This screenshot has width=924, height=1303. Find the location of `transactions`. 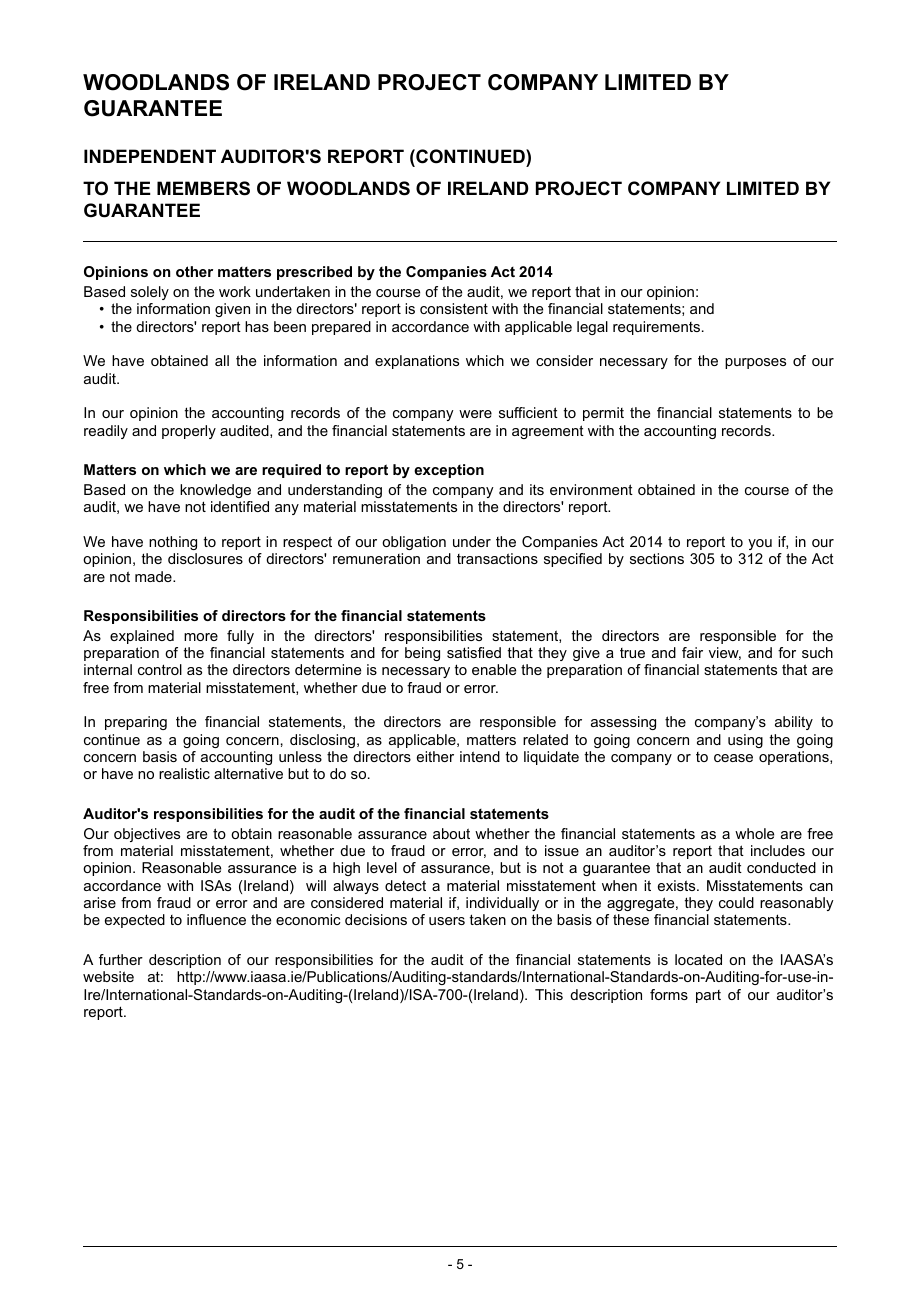

transactions is located at coordinates (497, 558).
